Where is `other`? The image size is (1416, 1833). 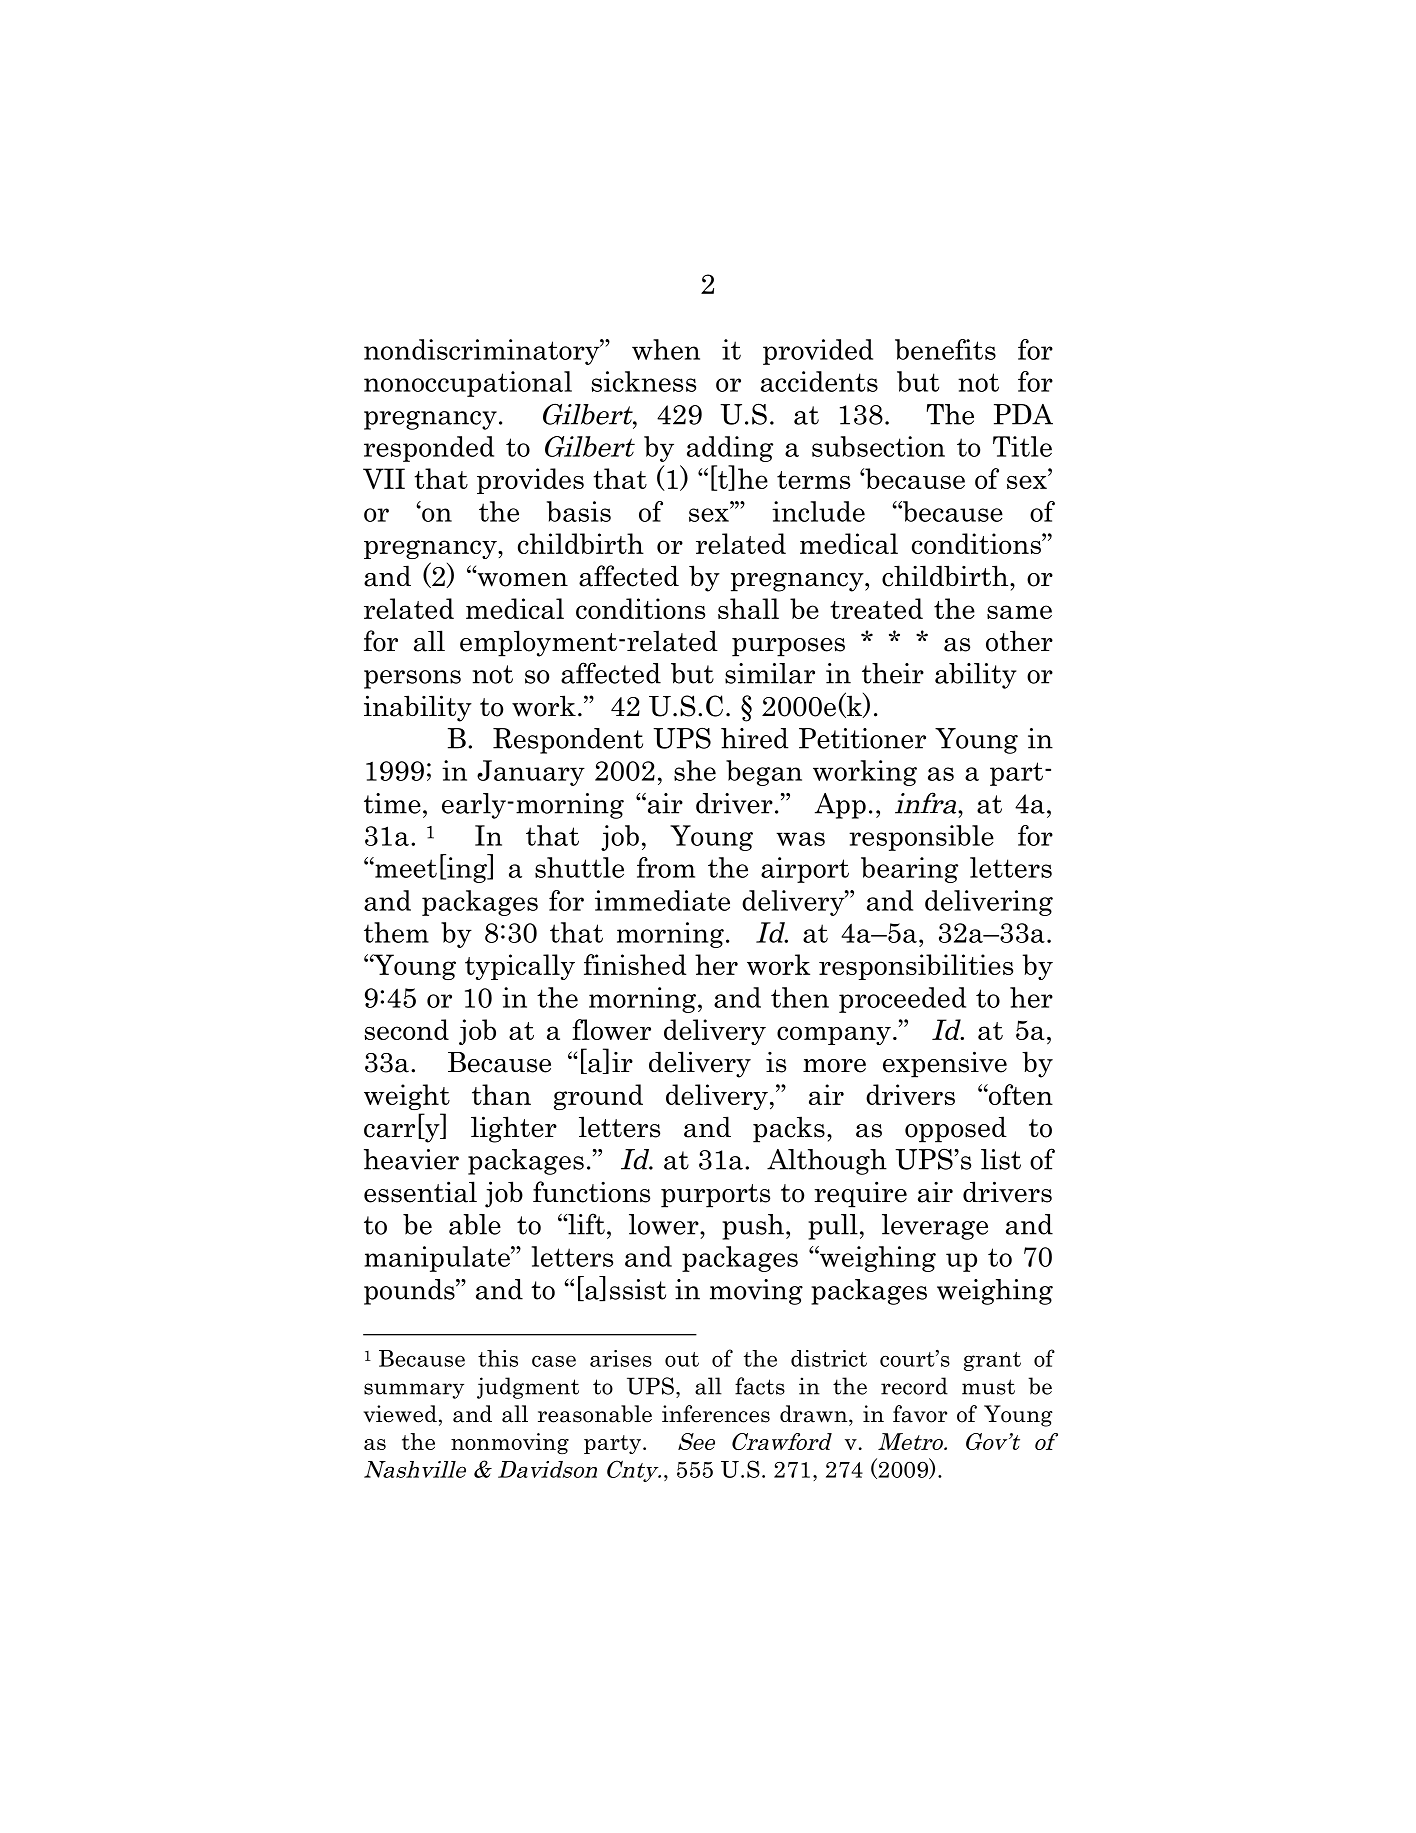 other is located at coordinates (1019, 641).
